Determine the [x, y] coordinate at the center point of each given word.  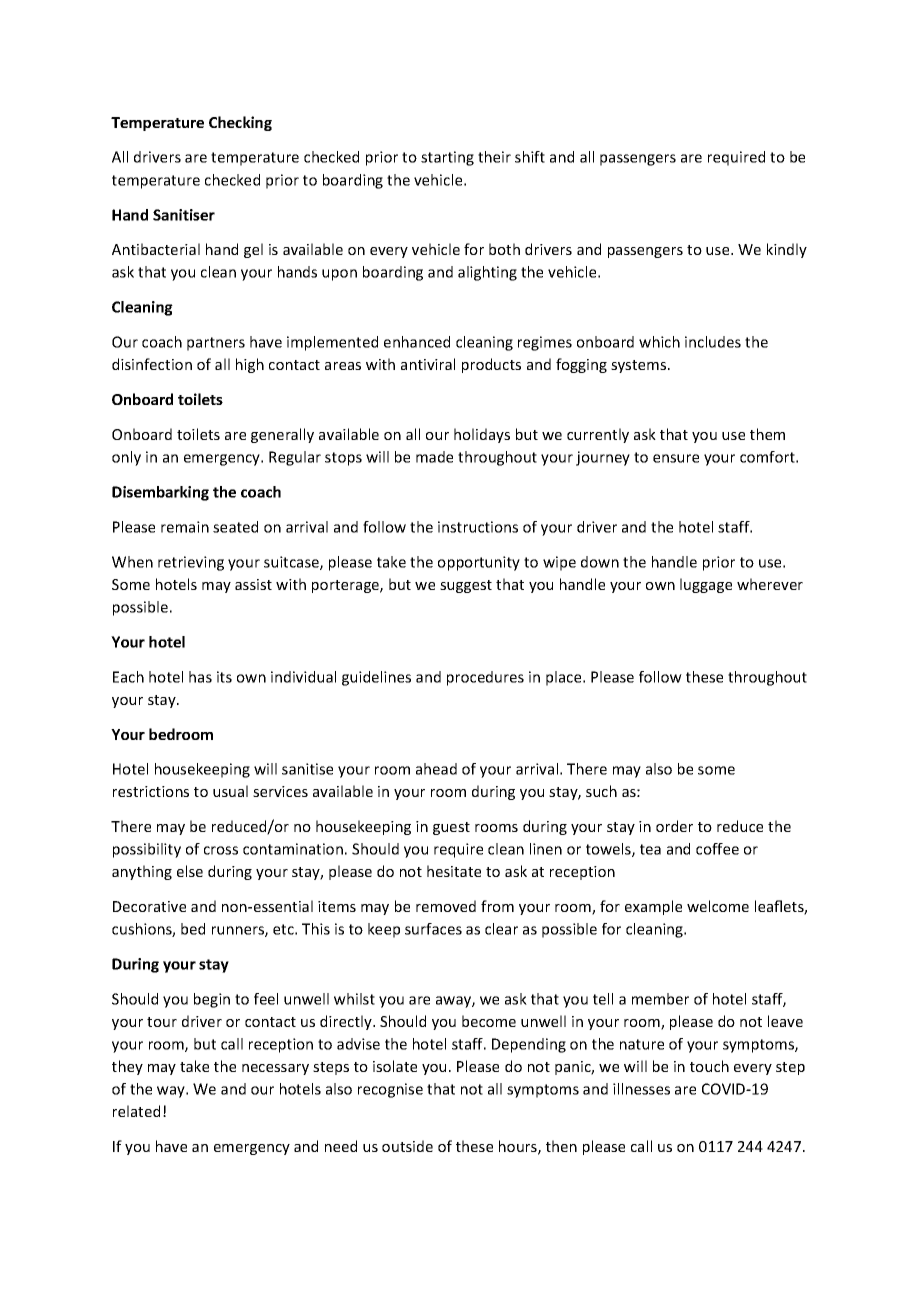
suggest [466, 586]
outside [407, 1146]
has [200, 677]
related [136, 1111]
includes [713, 342]
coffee [717, 849]
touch [709, 1066]
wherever [770, 584]
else [190, 871]
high [250, 365]
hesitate [454, 871]
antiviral [428, 364]
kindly [787, 250]
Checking [240, 123]
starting [447, 158]
